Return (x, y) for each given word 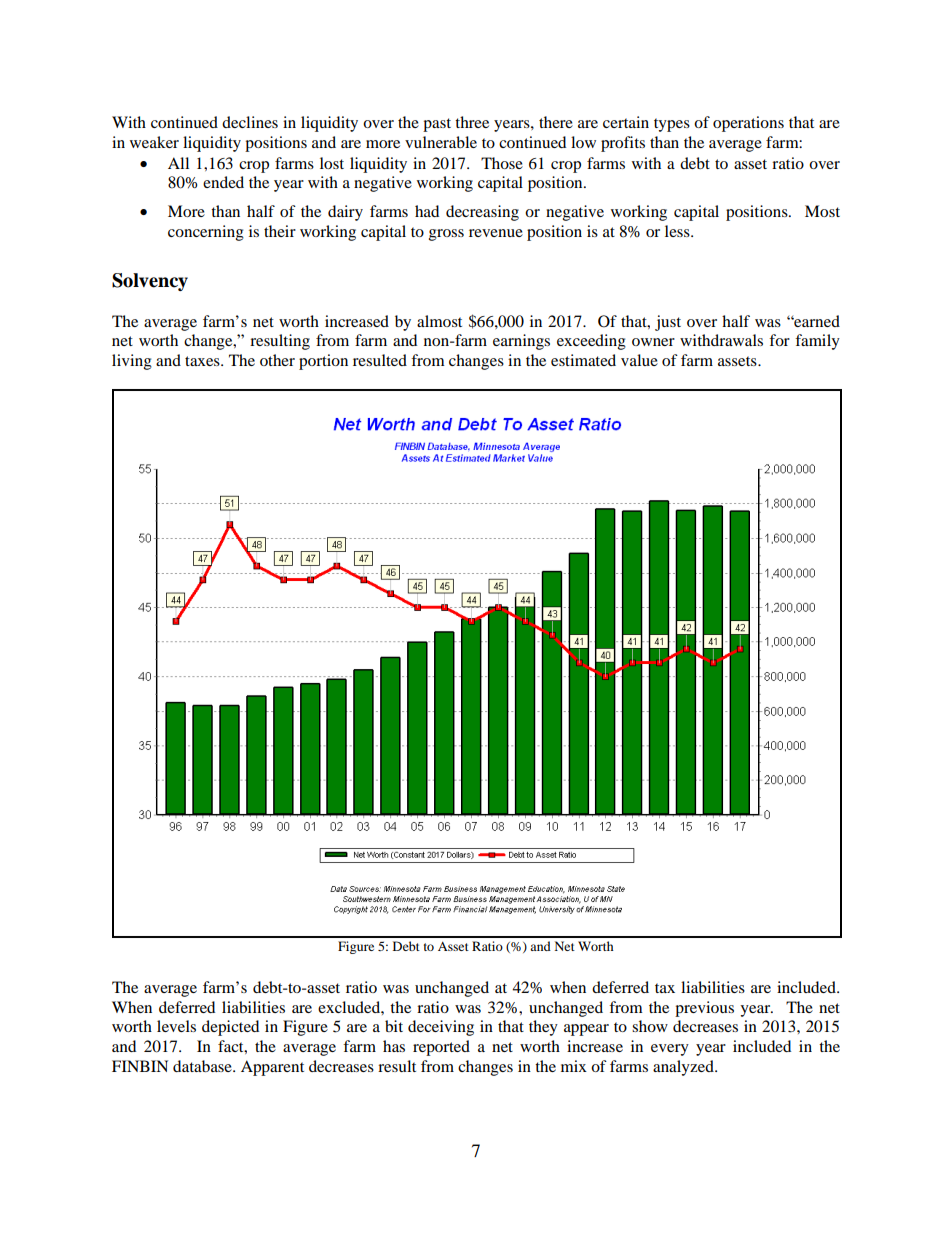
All (178, 163)
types (672, 125)
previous (704, 1009)
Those (502, 163)
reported (441, 1048)
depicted (230, 1028)
